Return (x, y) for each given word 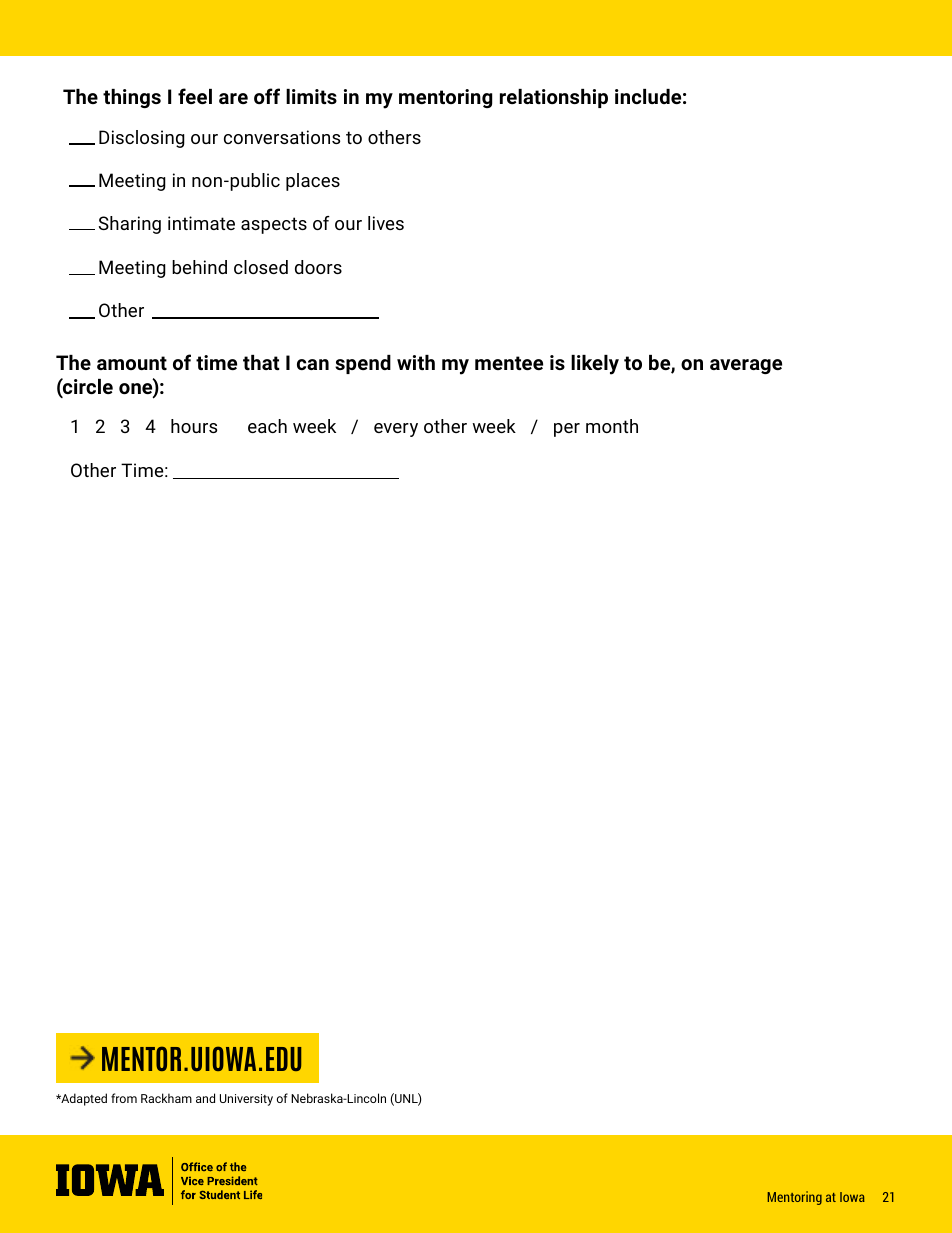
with (416, 362)
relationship (554, 98)
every (396, 430)
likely (595, 365)
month (612, 426)
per (567, 430)
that (261, 362)
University (246, 1100)
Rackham (166, 1098)
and (205, 1098)
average (746, 366)
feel (195, 96)
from (124, 1098)
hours (194, 426)
